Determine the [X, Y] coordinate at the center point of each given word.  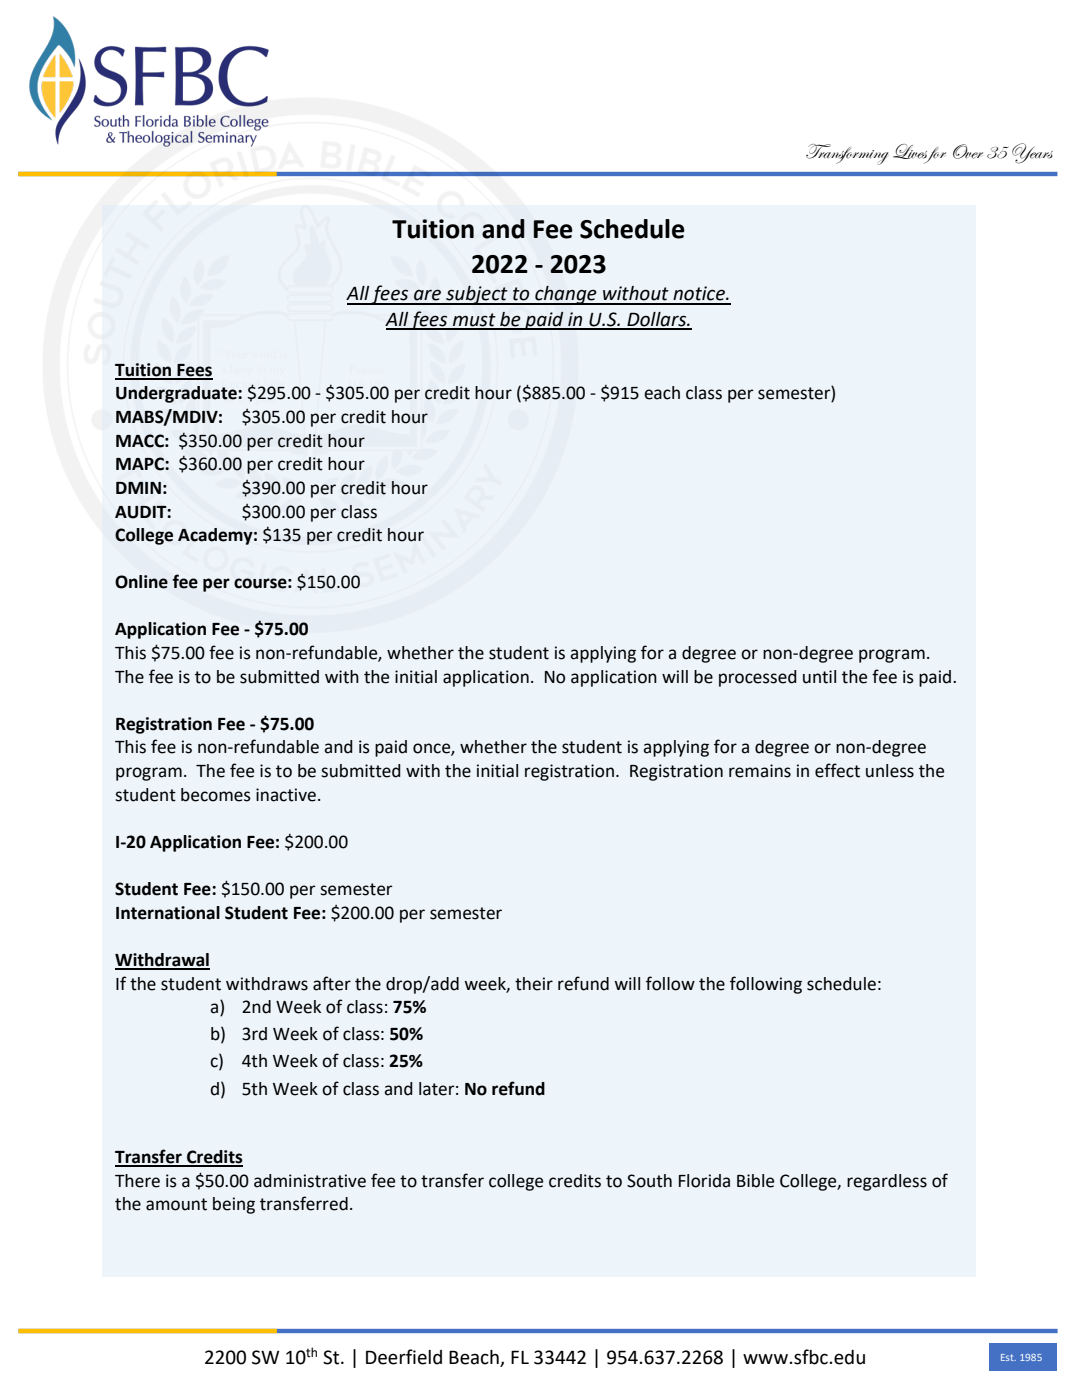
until [819, 677]
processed [758, 678]
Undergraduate [177, 394]
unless [890, 771]
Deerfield [404, 1357]
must [474, 321]
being [234, 1205]
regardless [887, 1182]
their [534, 984]
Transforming [847, 154]
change [566, 295]
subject [477, 295]
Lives [911, 153]
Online [141, 582]
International [168, 913]
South [649, 1181]
